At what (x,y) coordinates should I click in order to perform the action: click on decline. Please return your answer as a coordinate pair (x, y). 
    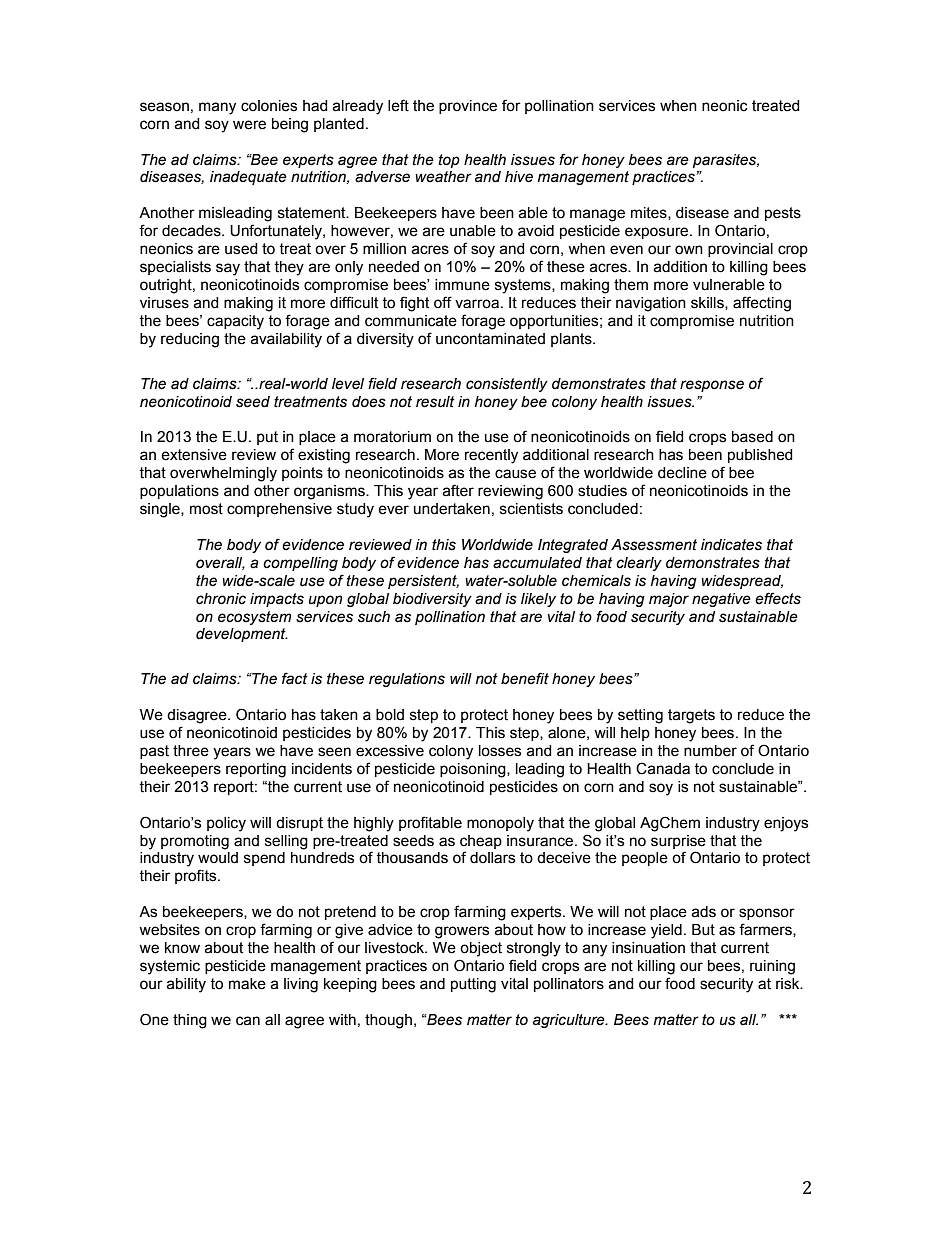
    Looking at the image, I should click on (682, 473).
